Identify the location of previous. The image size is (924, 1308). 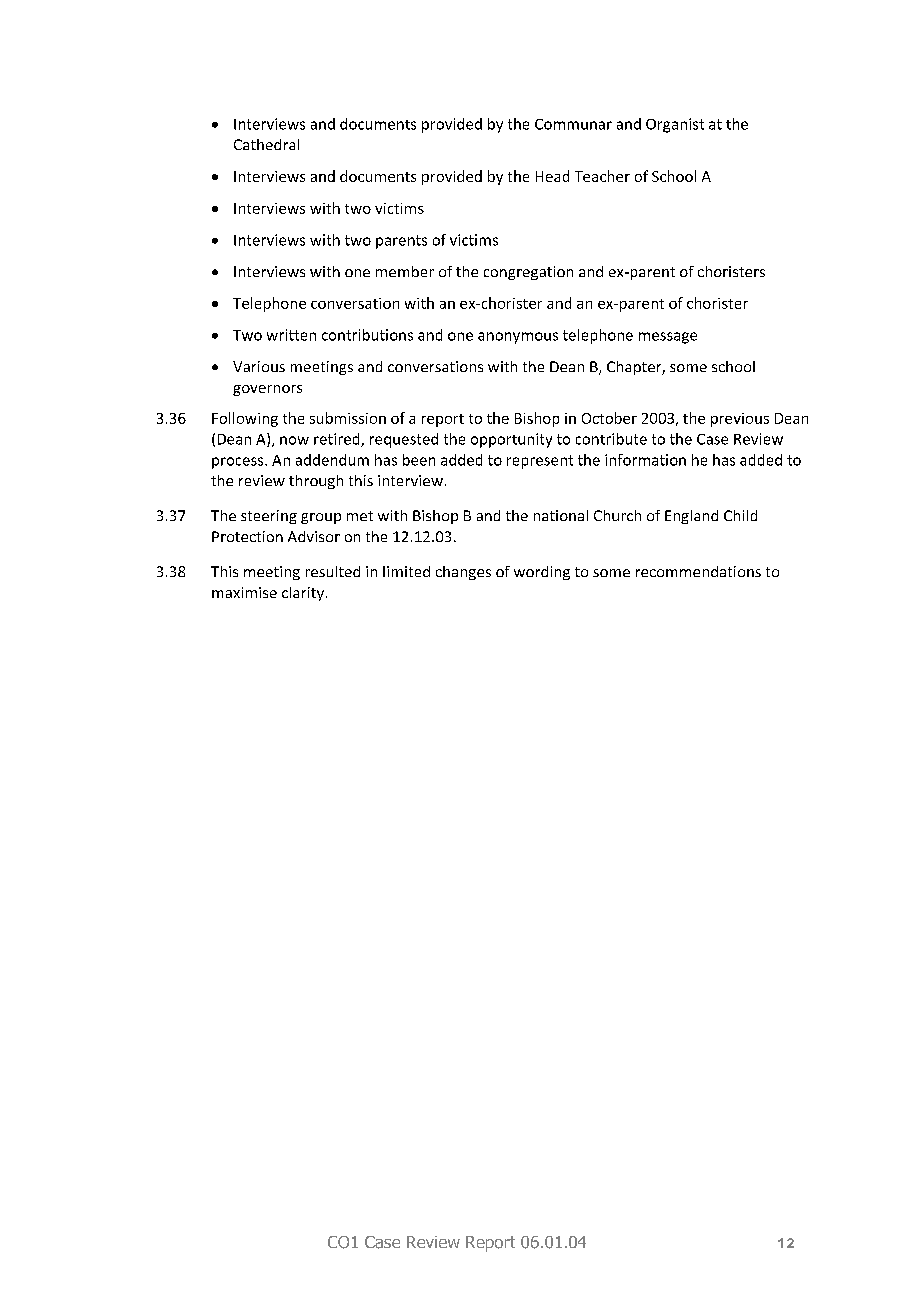
(740, 420).
